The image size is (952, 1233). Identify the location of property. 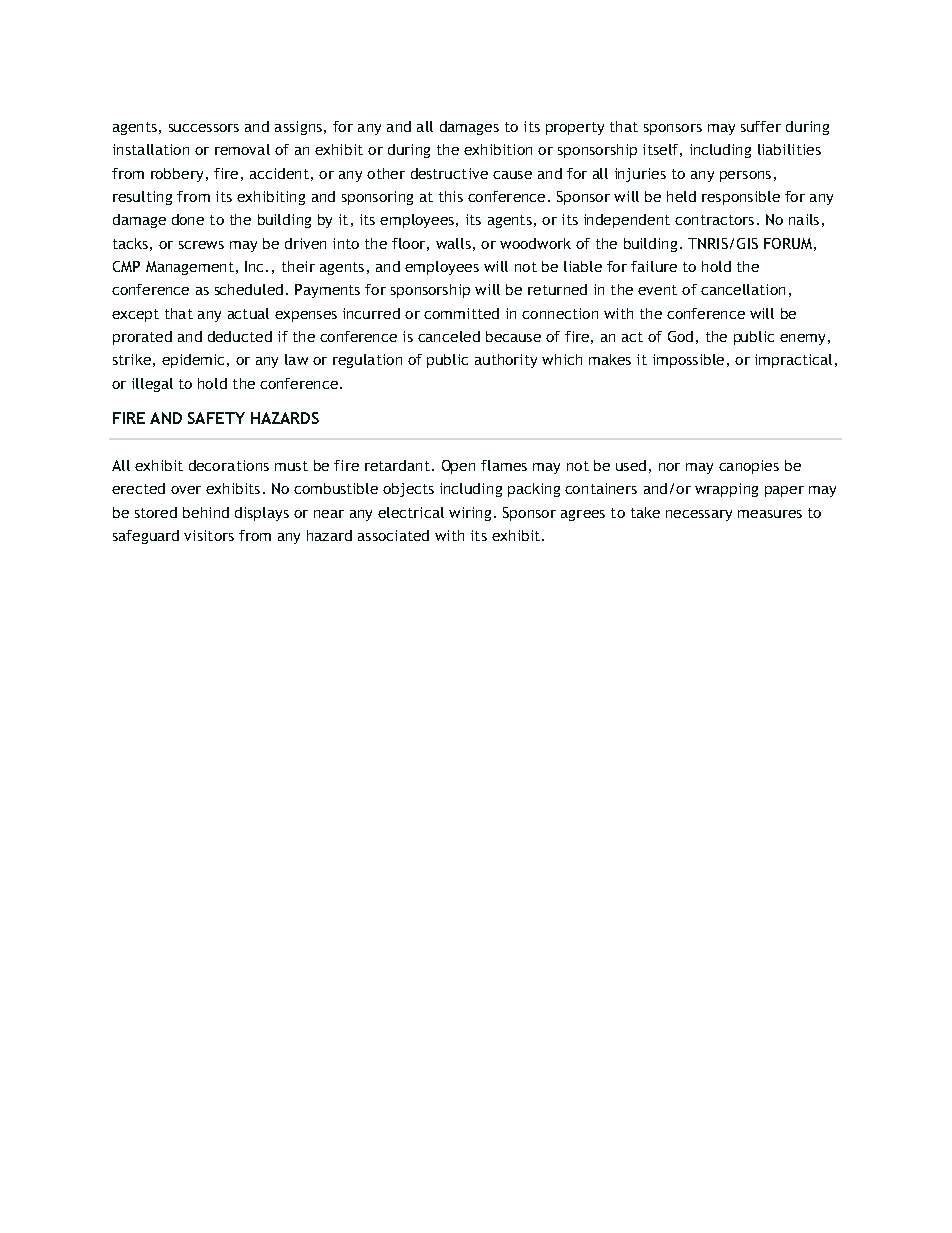
(575, 128).
